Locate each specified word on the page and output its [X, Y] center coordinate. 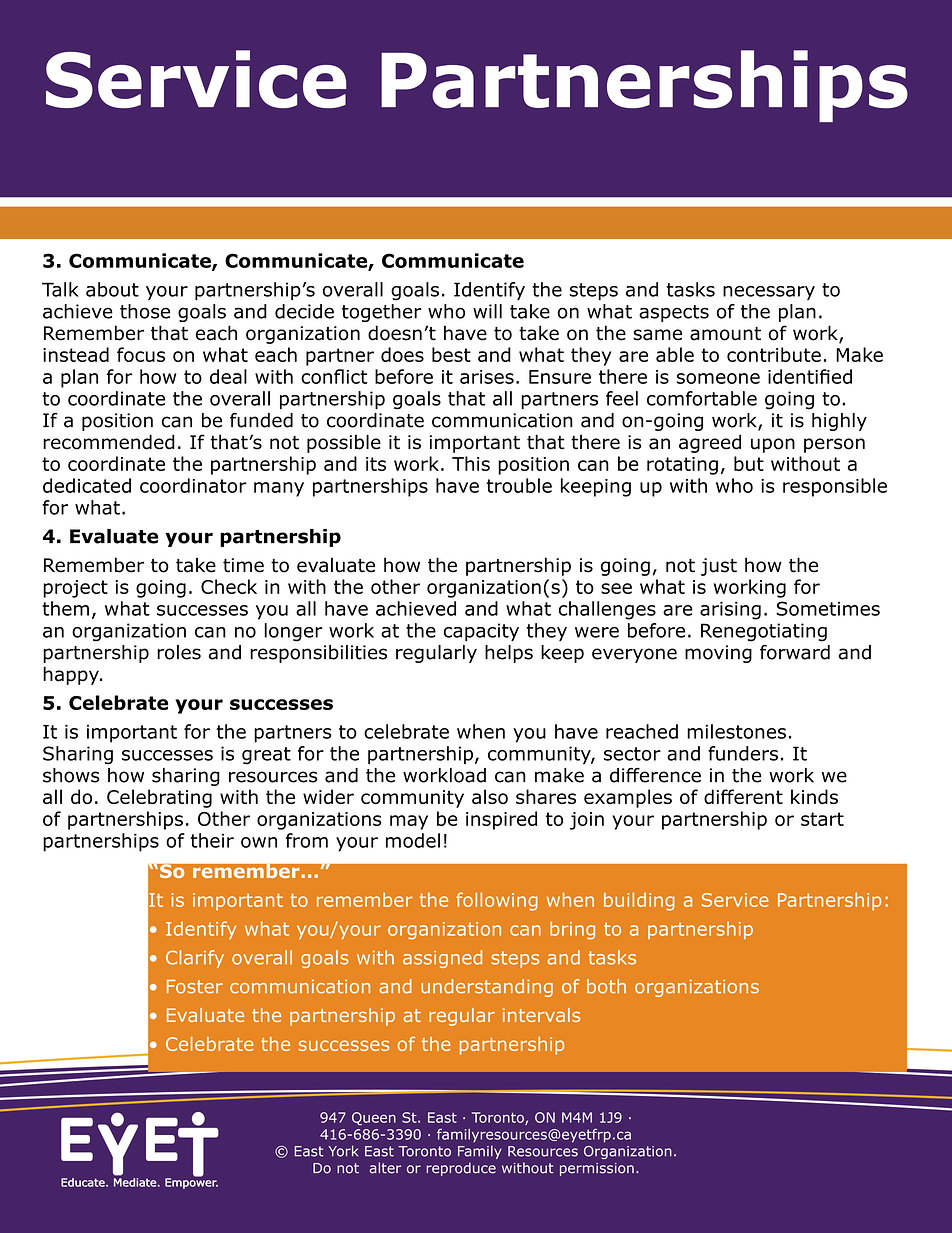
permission [597, 1169]
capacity [481, 632]
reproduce [461, 1169]
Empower [191, 1182]
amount [725, 334]
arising [730, 610]
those [145, 311]
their [212, 840]
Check [229, 586]
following [497, 901]
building [639, 901]
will [487, 311]
